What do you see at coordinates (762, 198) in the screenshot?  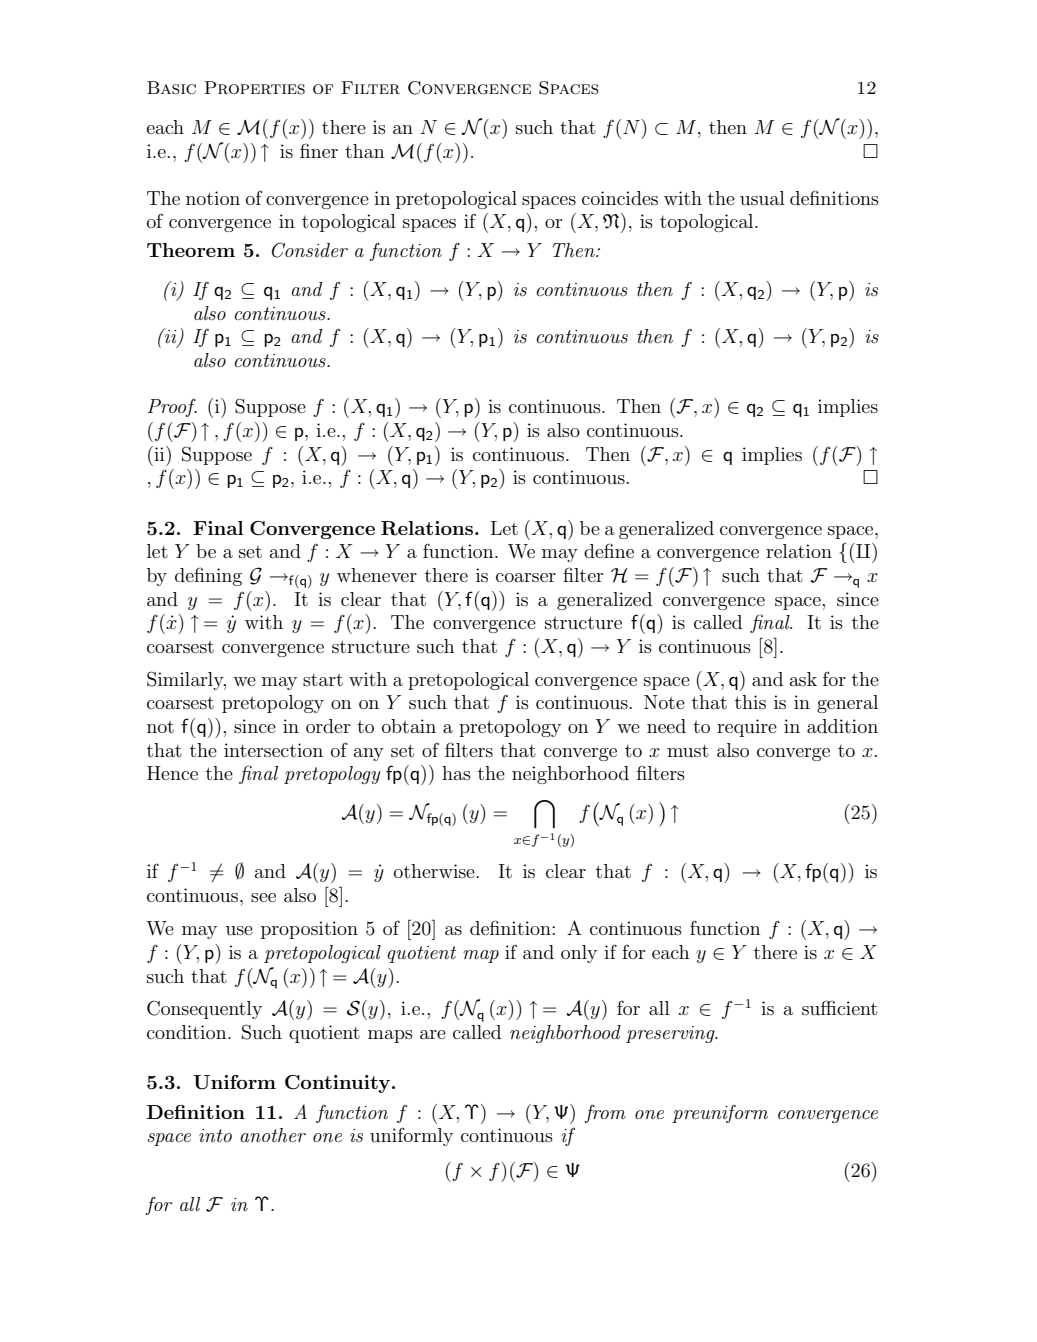 I see `usual` at bounding box center [762, 198].
